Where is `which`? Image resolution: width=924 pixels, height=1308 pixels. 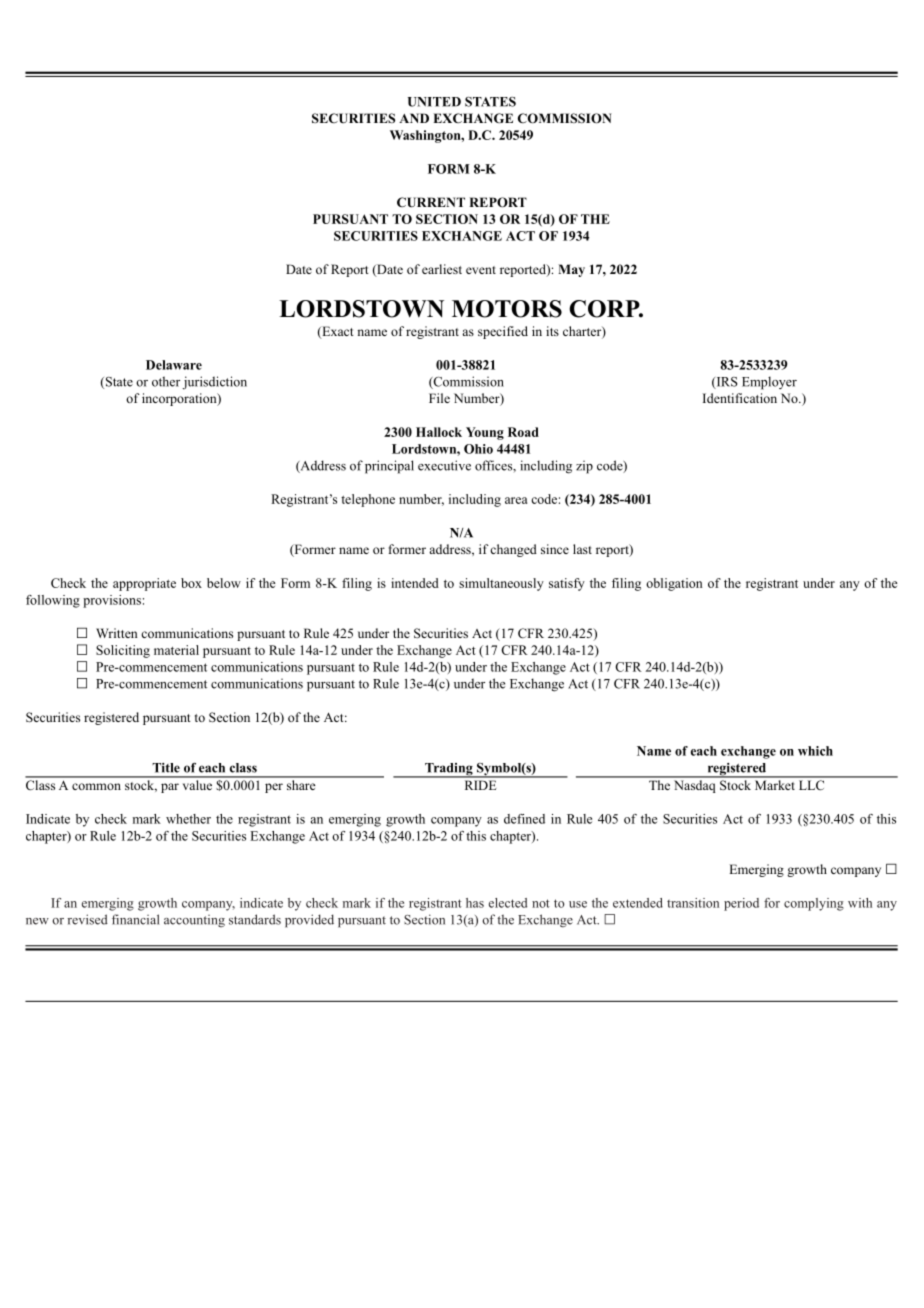
which is located at coordinates (815, 751).
